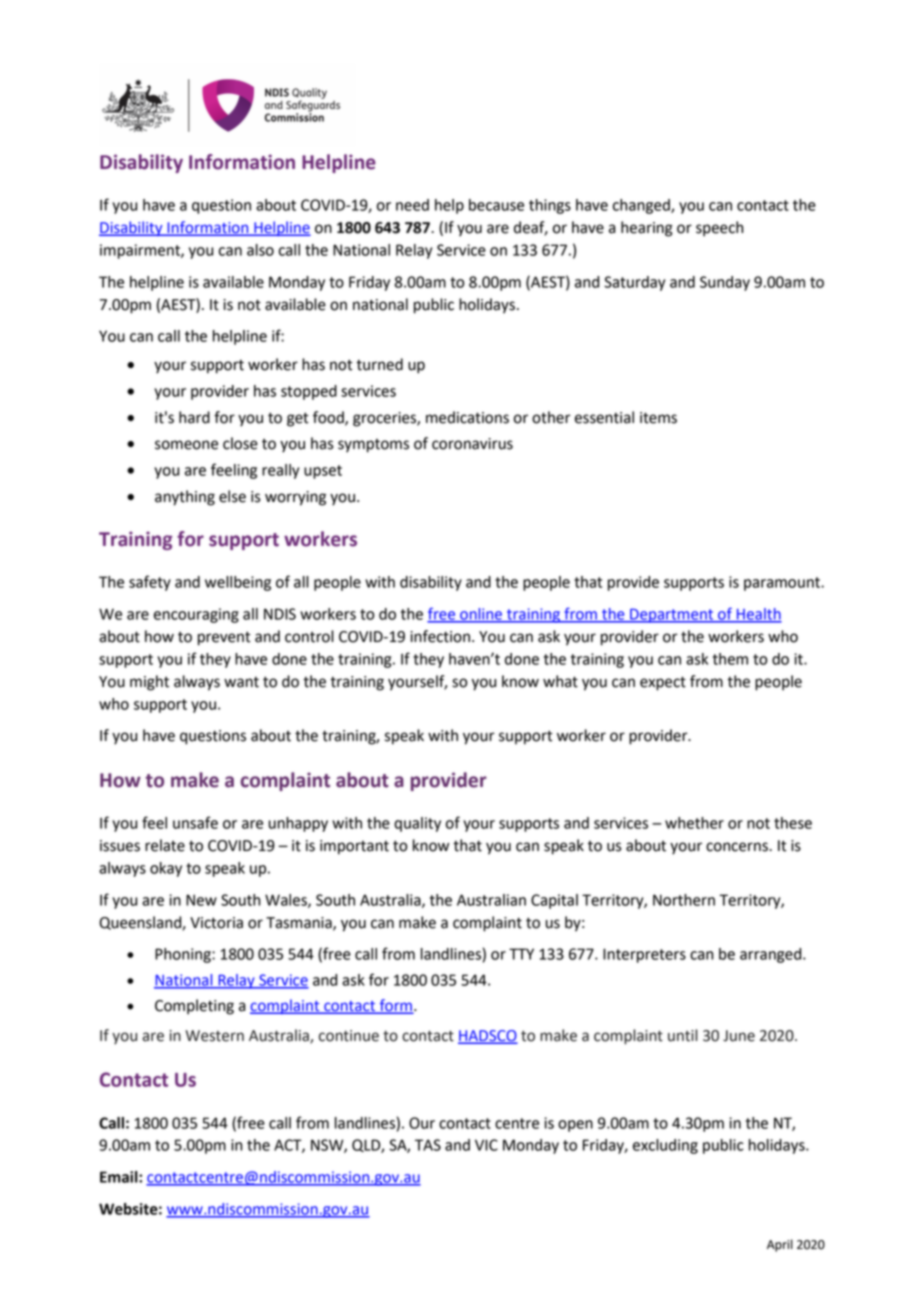  What do you see at coordinates (214, 1036) in the screenshot?
I see `Western` at bounding box center [214, 1036].
